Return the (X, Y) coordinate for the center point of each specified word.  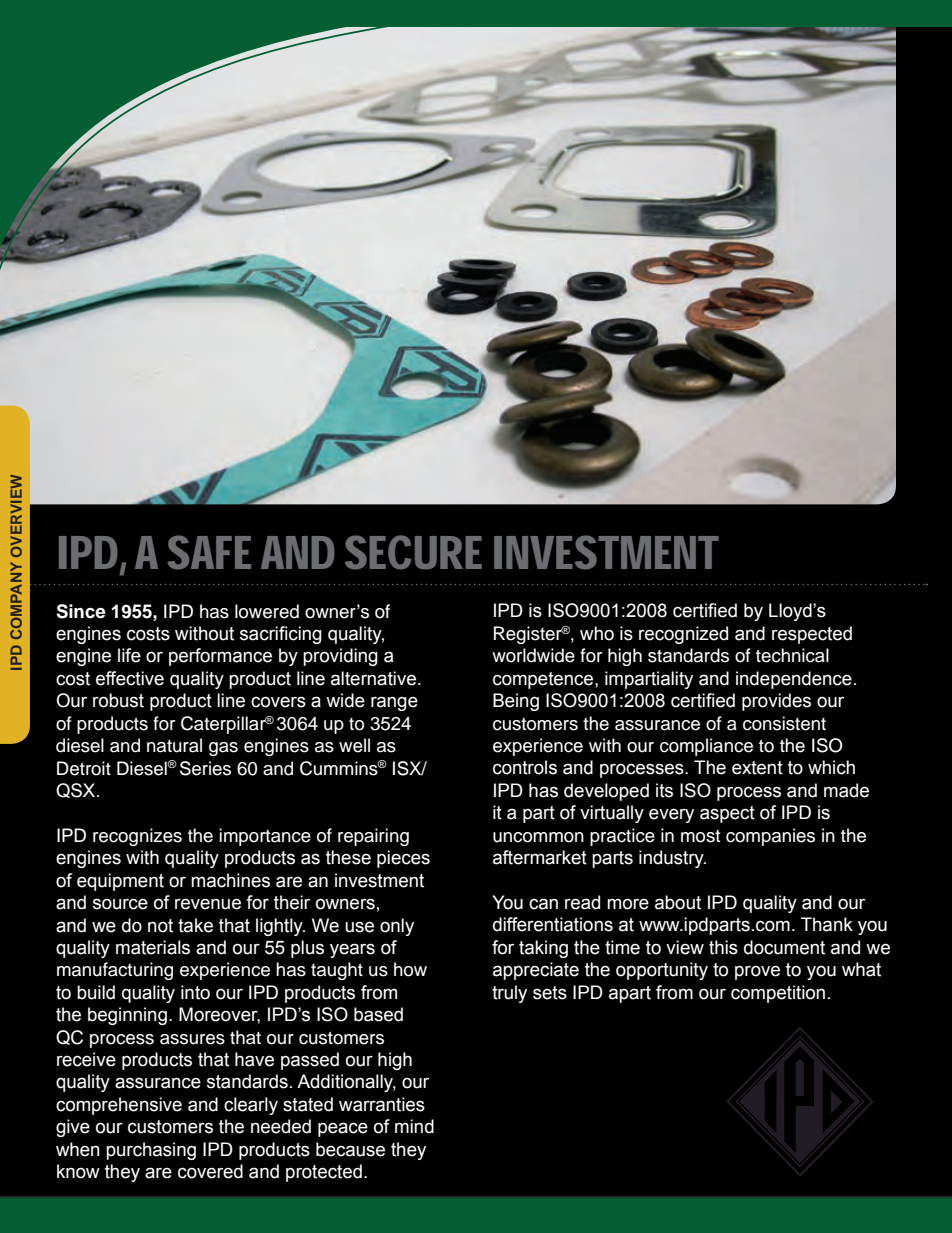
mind (414, 1126)
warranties (382, 1104)
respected (812, 635)
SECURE (413, 552)
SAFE (209, 552)
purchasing (151, 1151)
